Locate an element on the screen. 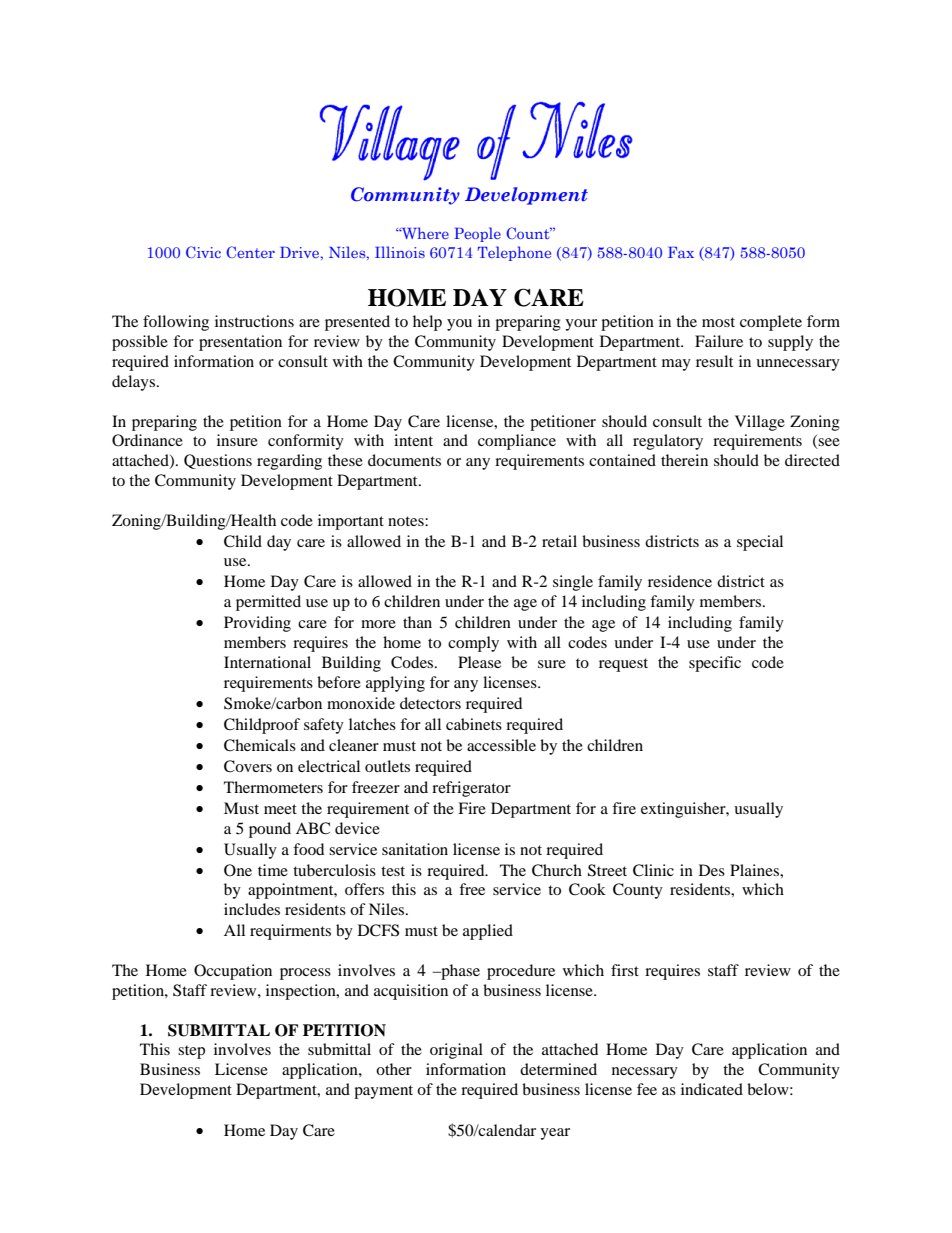  Civic is located at coordinates (203, 252).
